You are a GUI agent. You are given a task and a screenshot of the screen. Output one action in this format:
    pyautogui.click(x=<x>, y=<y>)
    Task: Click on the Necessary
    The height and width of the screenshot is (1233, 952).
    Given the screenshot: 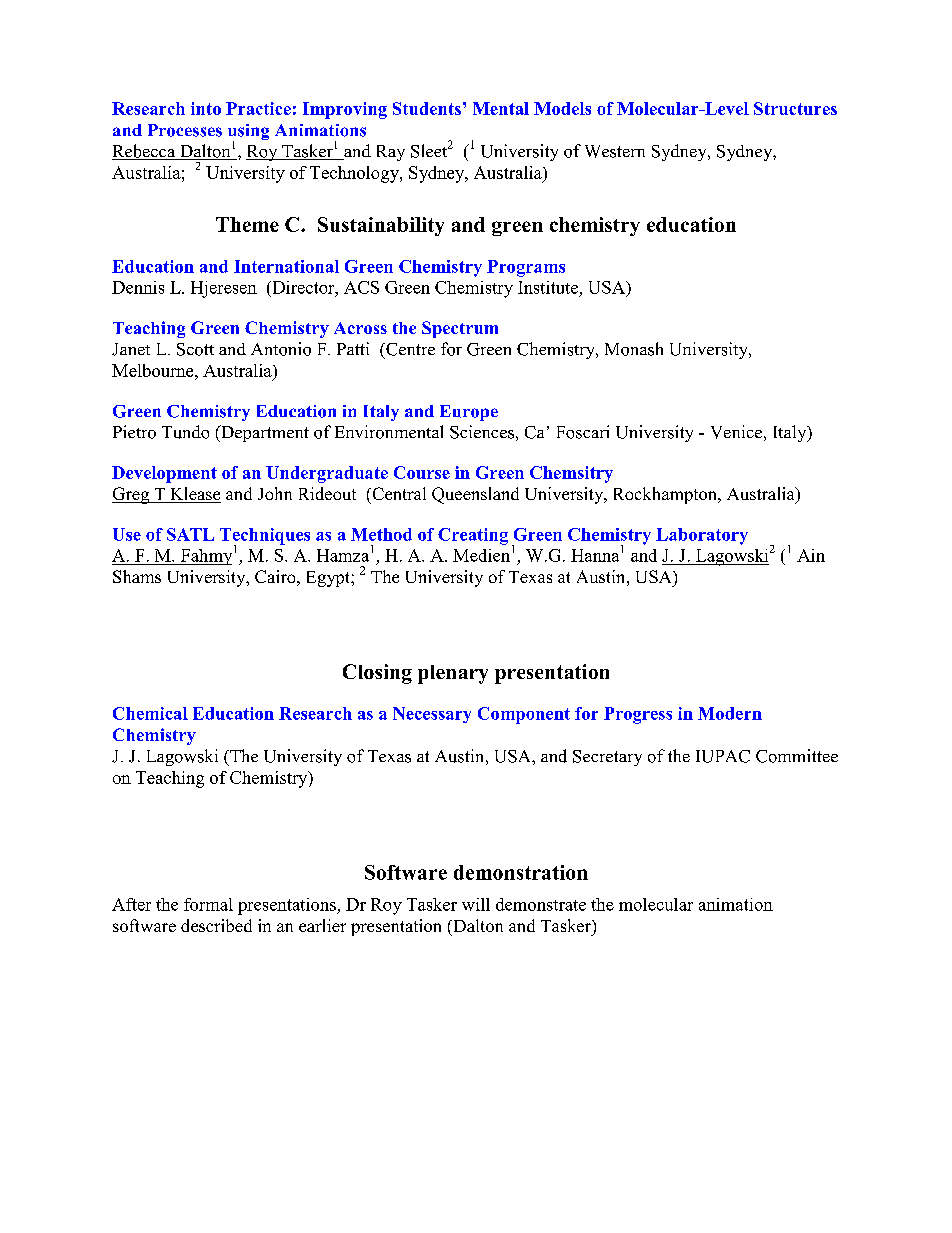 What is the action you would take?
    pyautogui.click(x=432, y=715)
